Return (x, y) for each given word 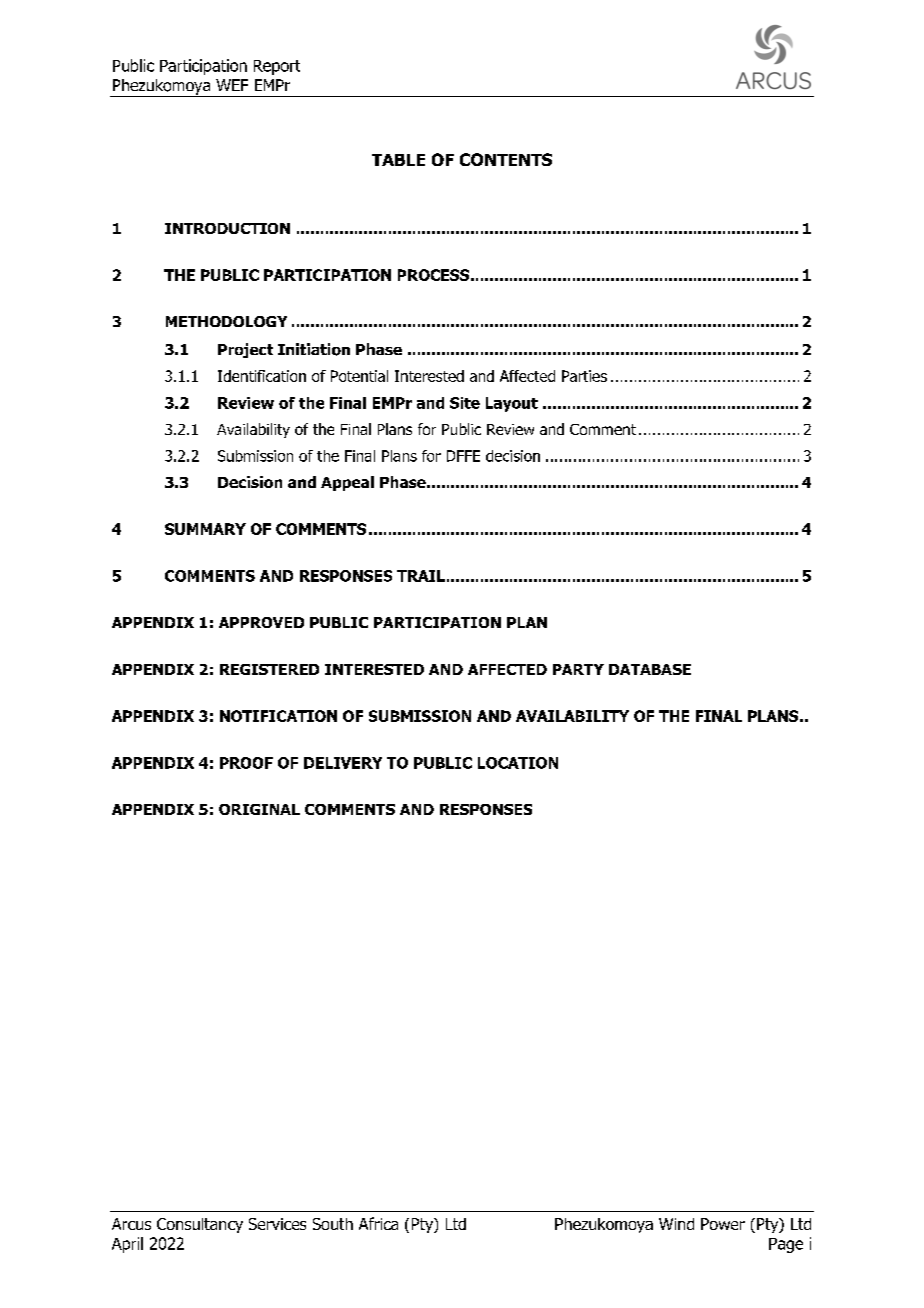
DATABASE (650, 669)
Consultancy (200, 1225)
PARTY (578, 669)
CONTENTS (506, 159)
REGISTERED (269, 669)
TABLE (398, 160)
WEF (232, 85)
